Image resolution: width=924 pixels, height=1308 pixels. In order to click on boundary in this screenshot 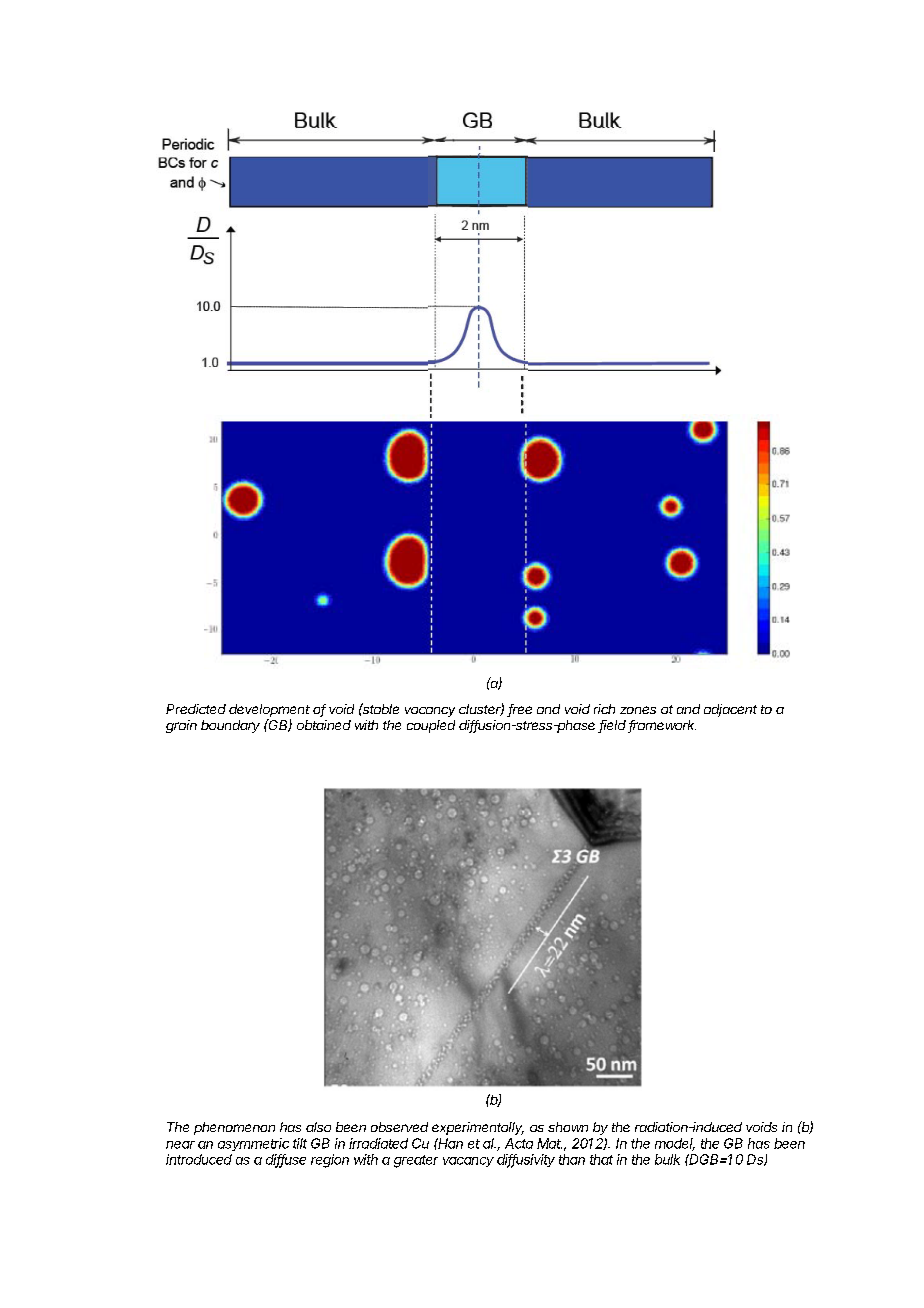, I will do `click(230, 726)`.
